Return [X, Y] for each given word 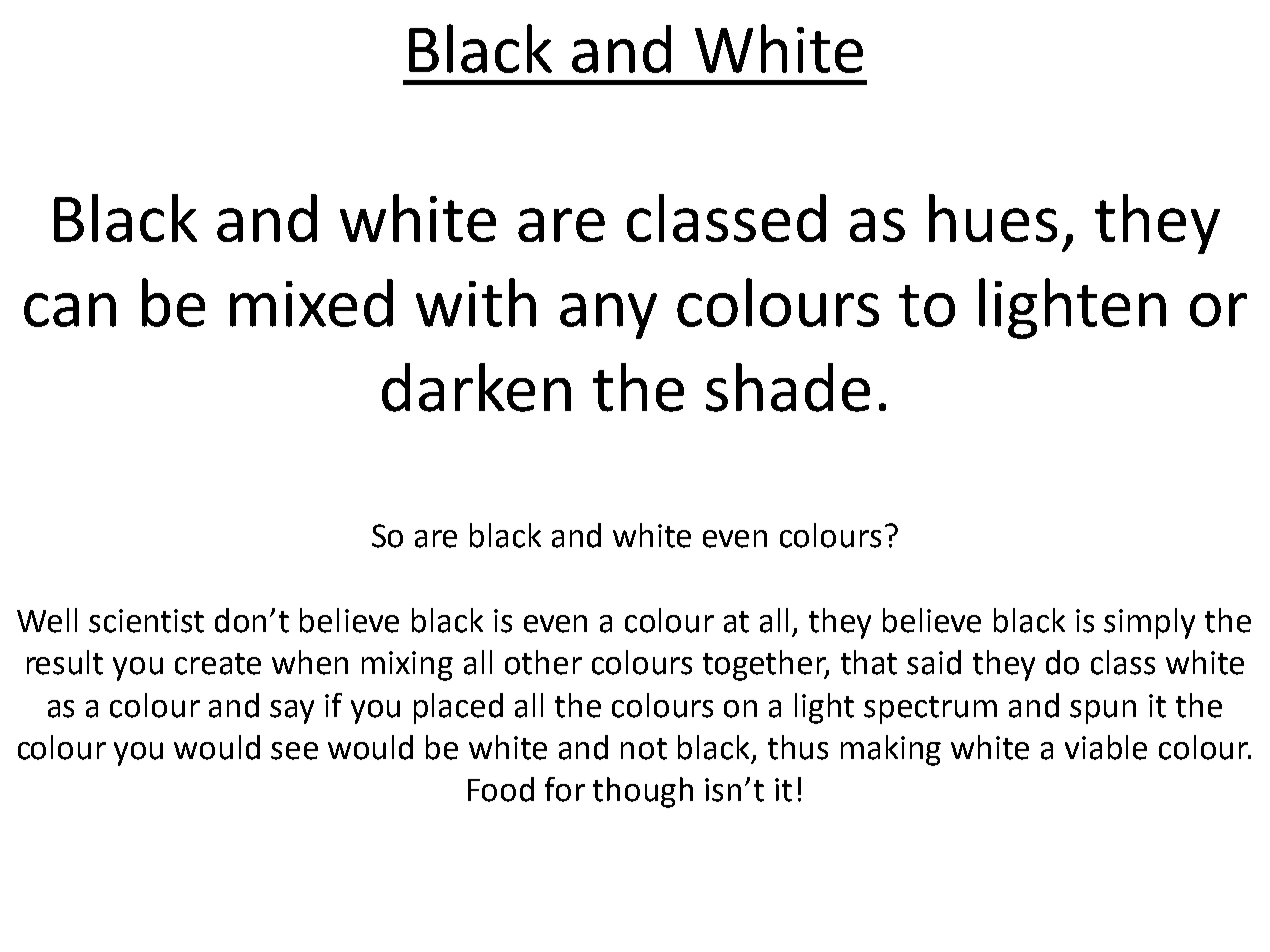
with [476, 302]
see [294, 751]
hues [993, 218]
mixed [311, 303]
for [565, 789]
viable [1106, 747]
